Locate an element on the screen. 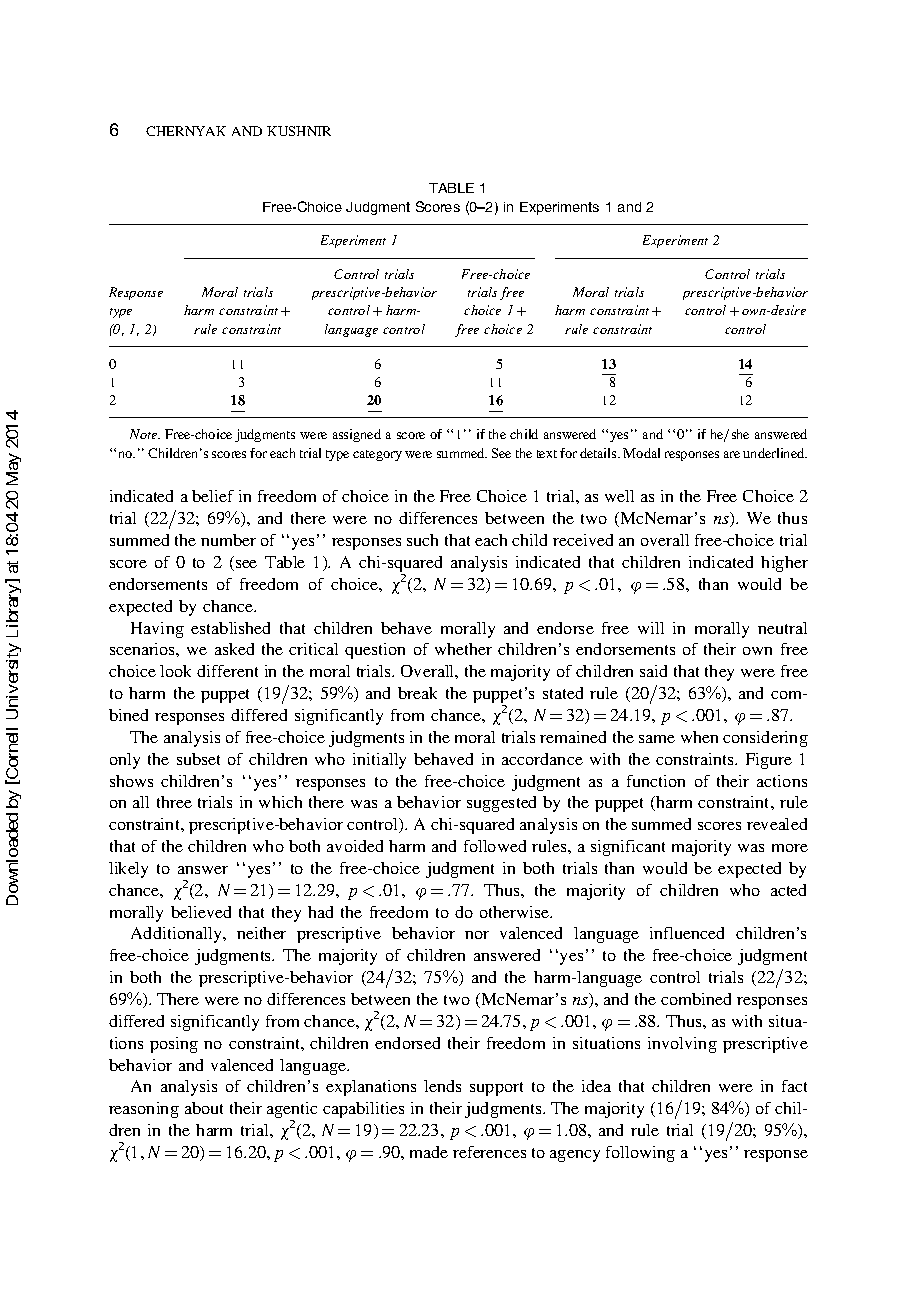 The height and width of the screenshot is (1316, 921). about is located at coordinates (204, 1108).
